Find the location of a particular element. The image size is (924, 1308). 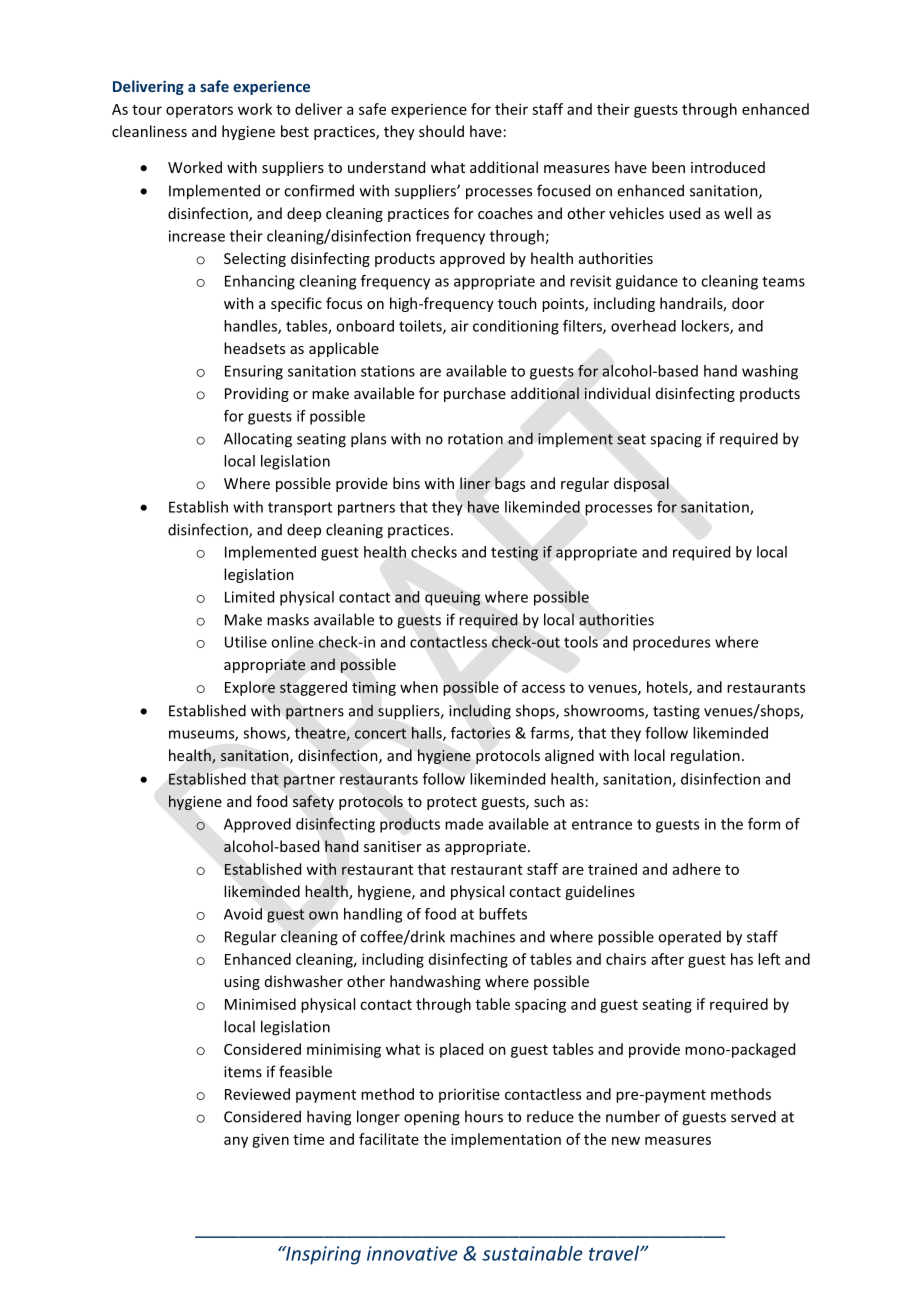

transport is located at coordinates (300, 509).
